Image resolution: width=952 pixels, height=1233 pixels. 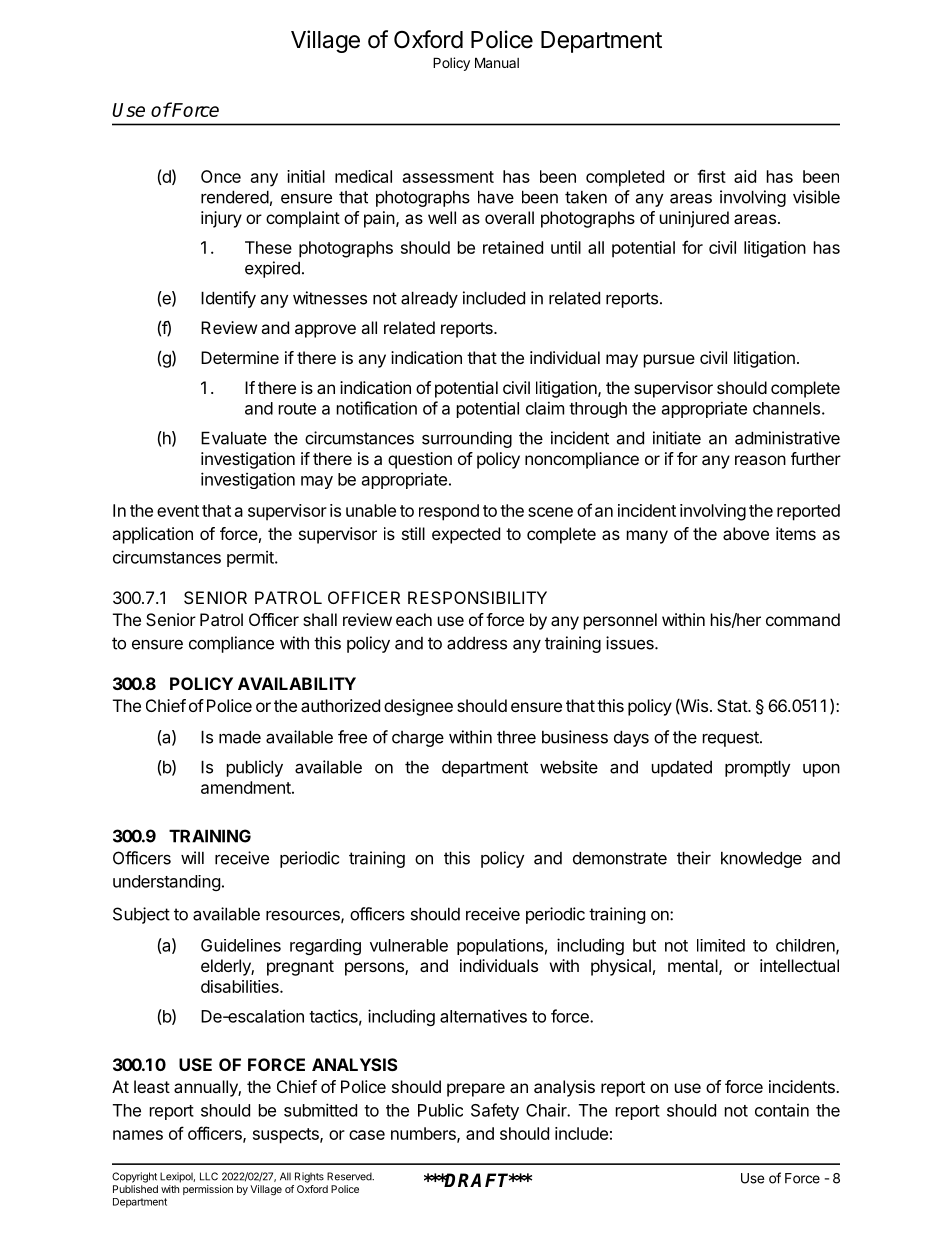 I want to click on pursue, so click(x=669, y=361).
